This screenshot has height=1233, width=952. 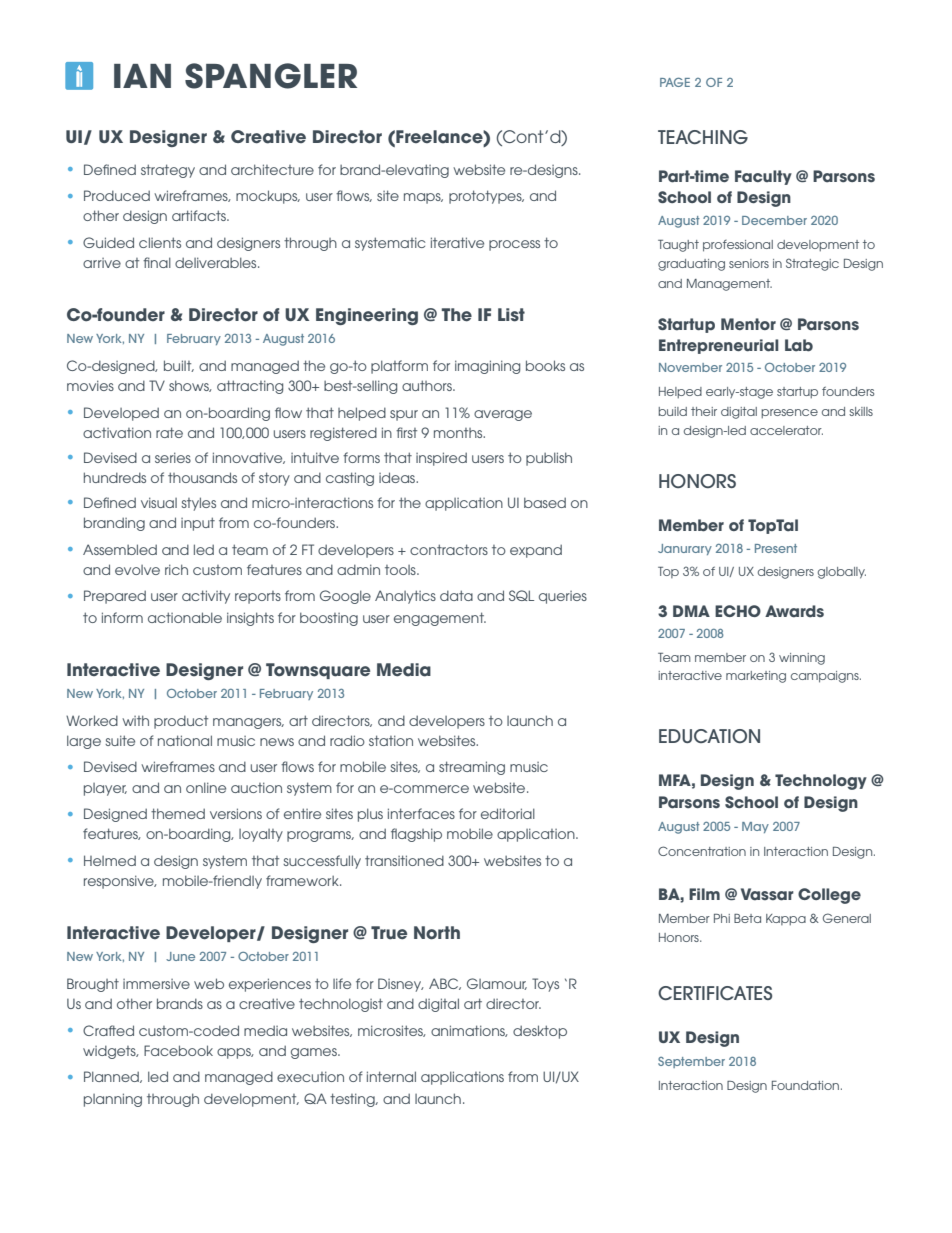 What do you see at coordinates (159, 502) in the screenshot?
I see `visual` at bounding box center [159, 502].
